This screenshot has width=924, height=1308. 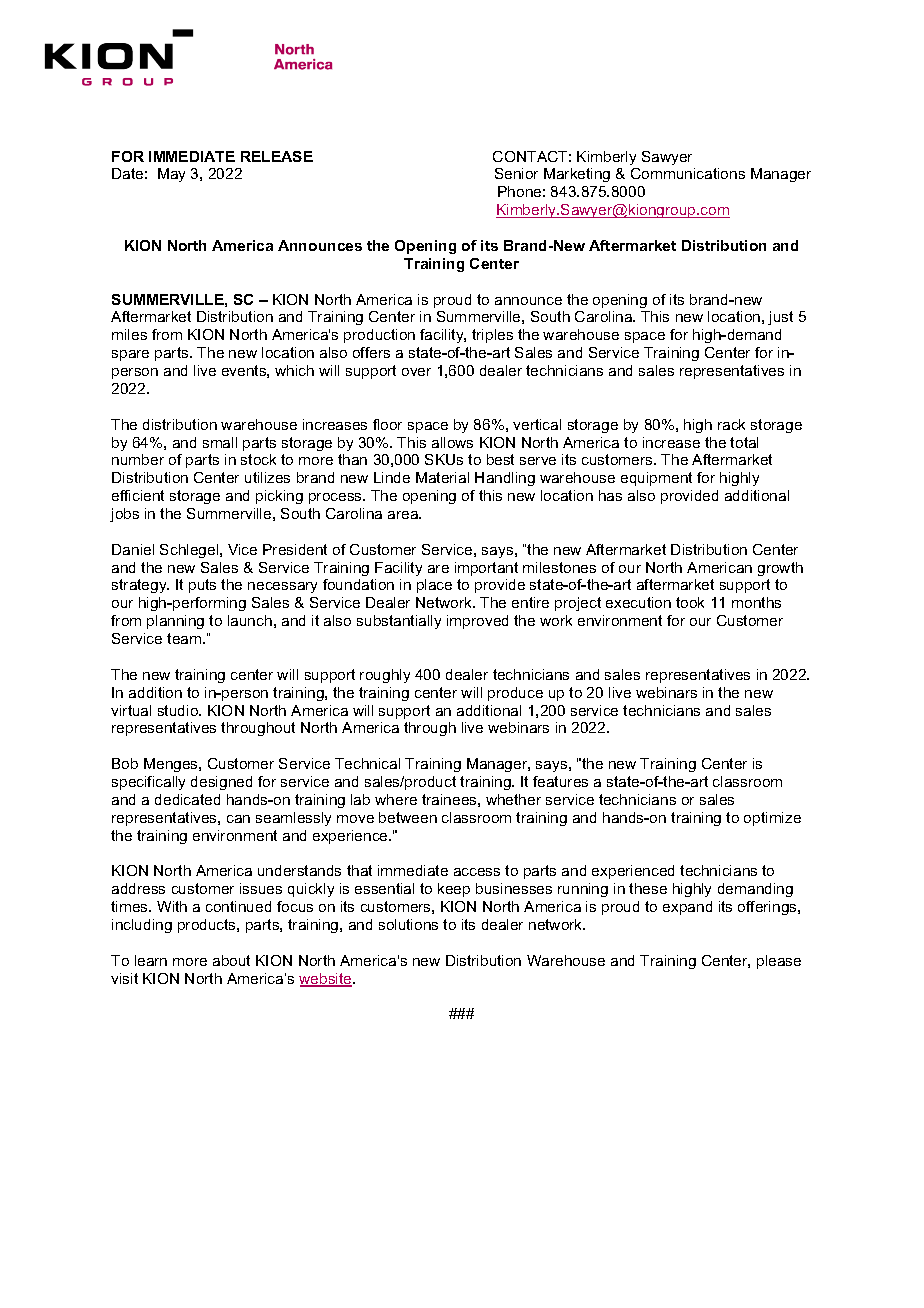 I want to click on rack, so click(x=731, y=424).
